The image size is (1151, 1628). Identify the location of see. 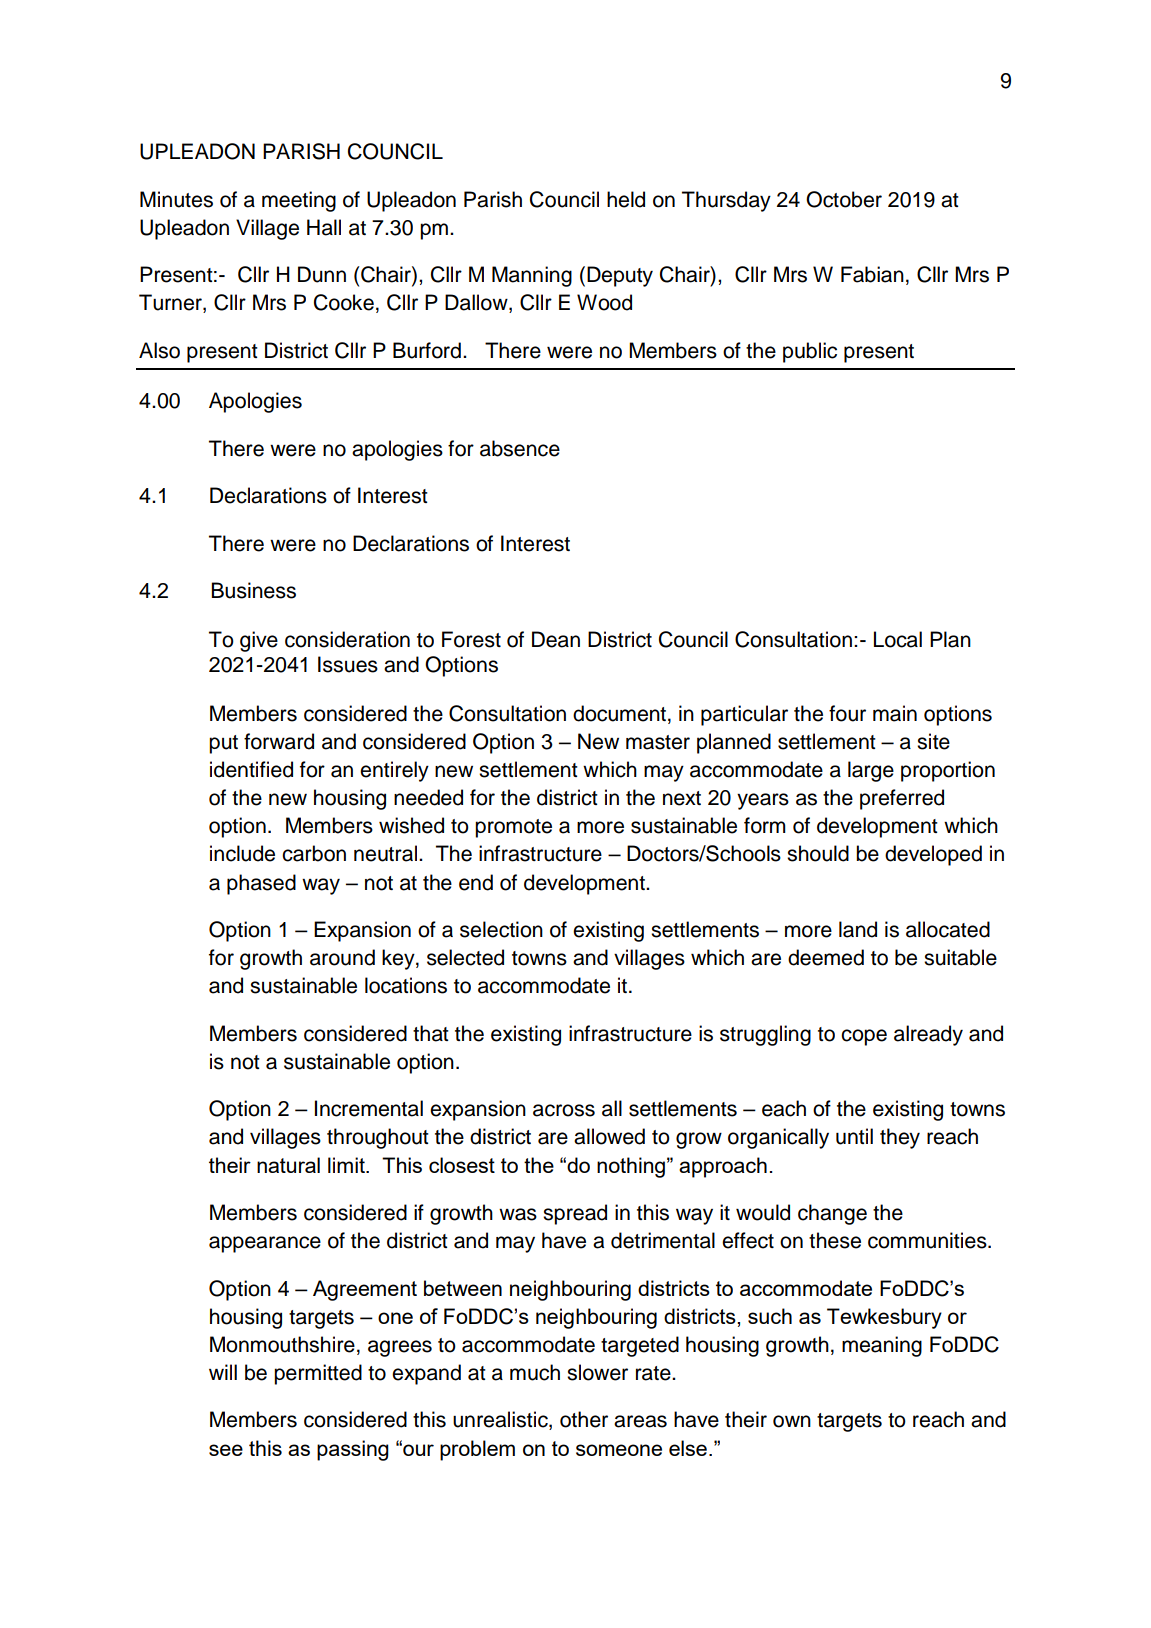
(226, 1450).
